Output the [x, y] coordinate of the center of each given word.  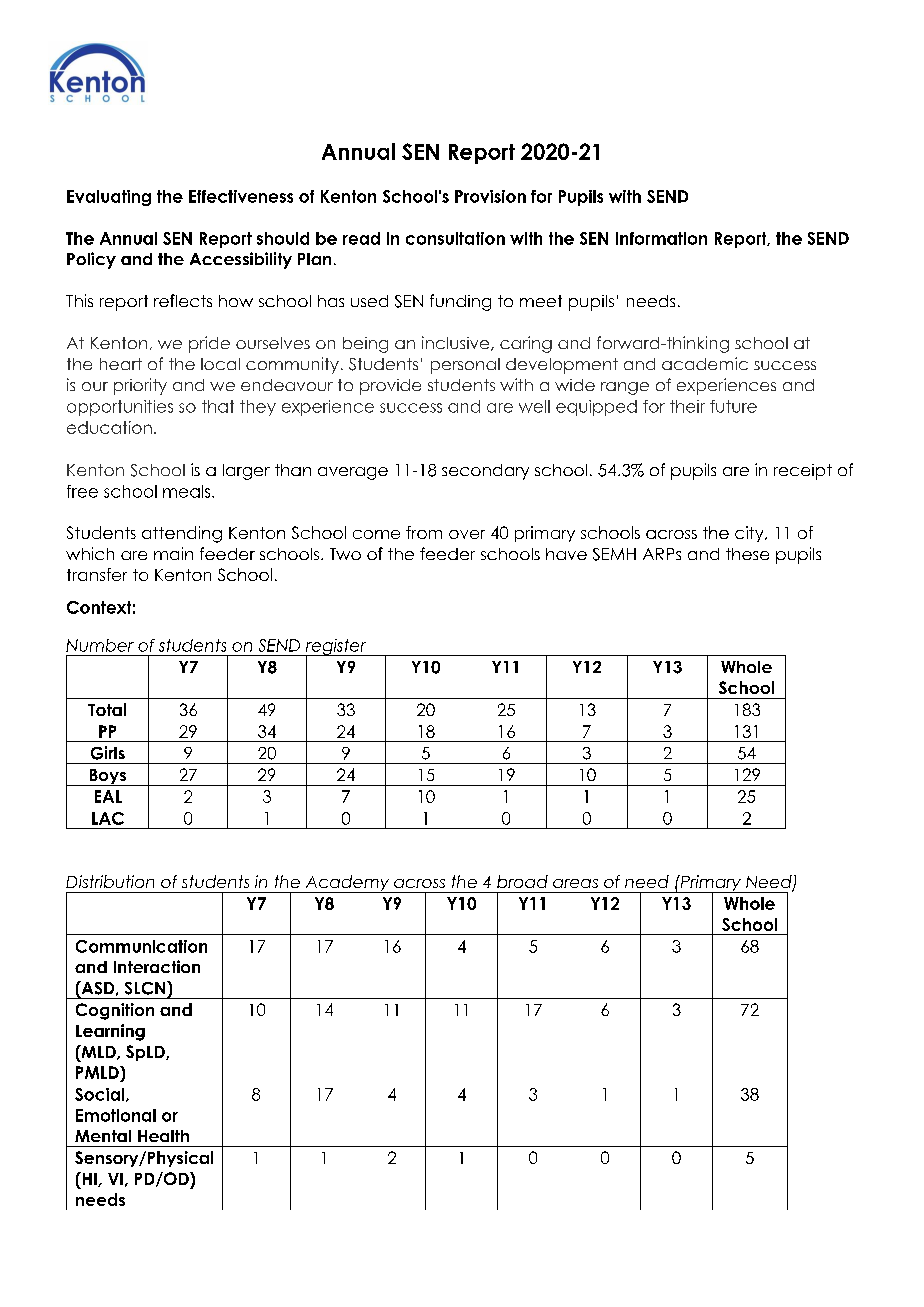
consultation [455, 238]
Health [163, 1136]
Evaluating [109, 198]
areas [575, 883]
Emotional [116, 1115]
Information [661, 238]
